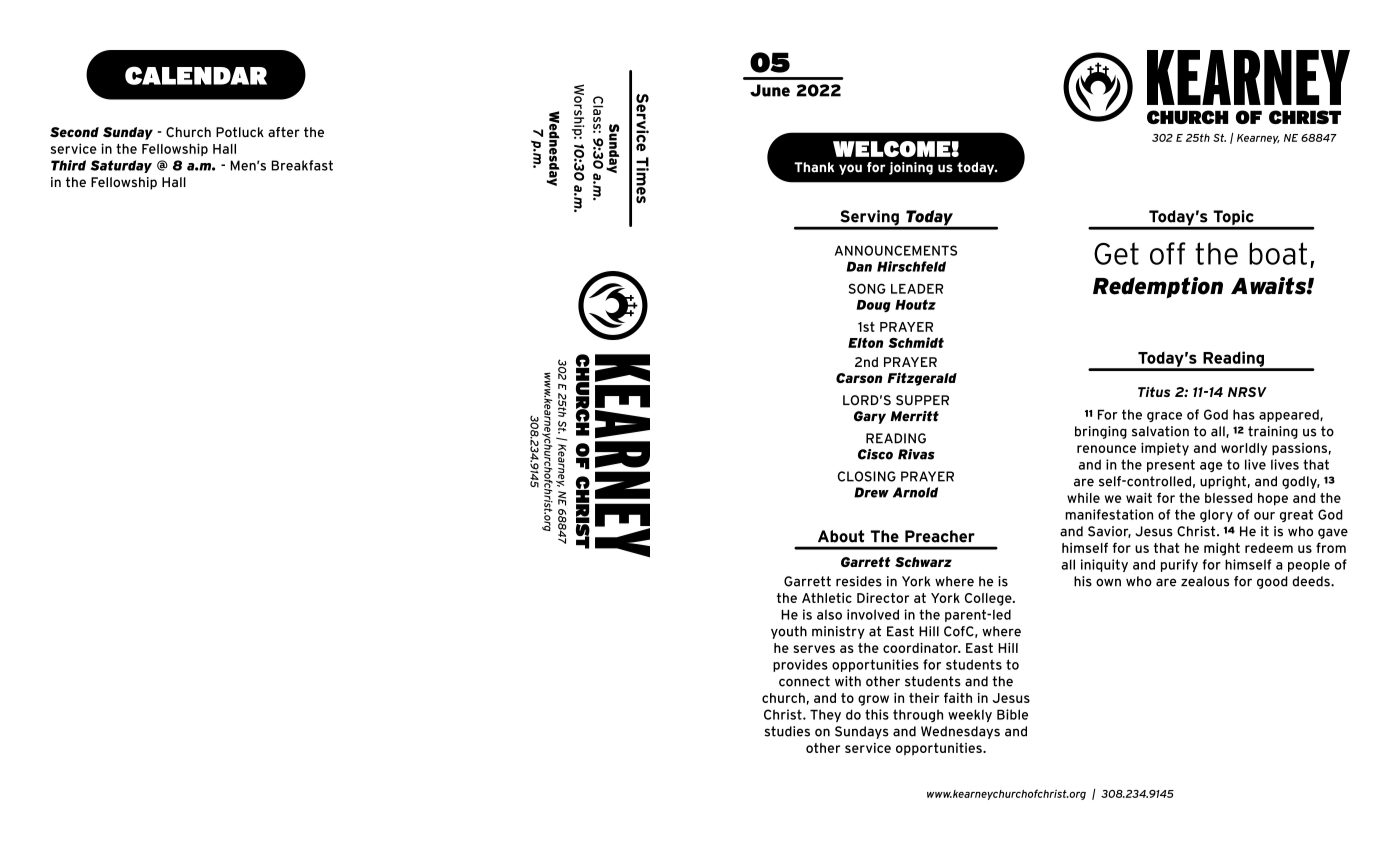 This page has width=1400, height=850. What do you see at coordinates (1168, 253) in the page?
I see `off` at bounding box center [1168, 253].
